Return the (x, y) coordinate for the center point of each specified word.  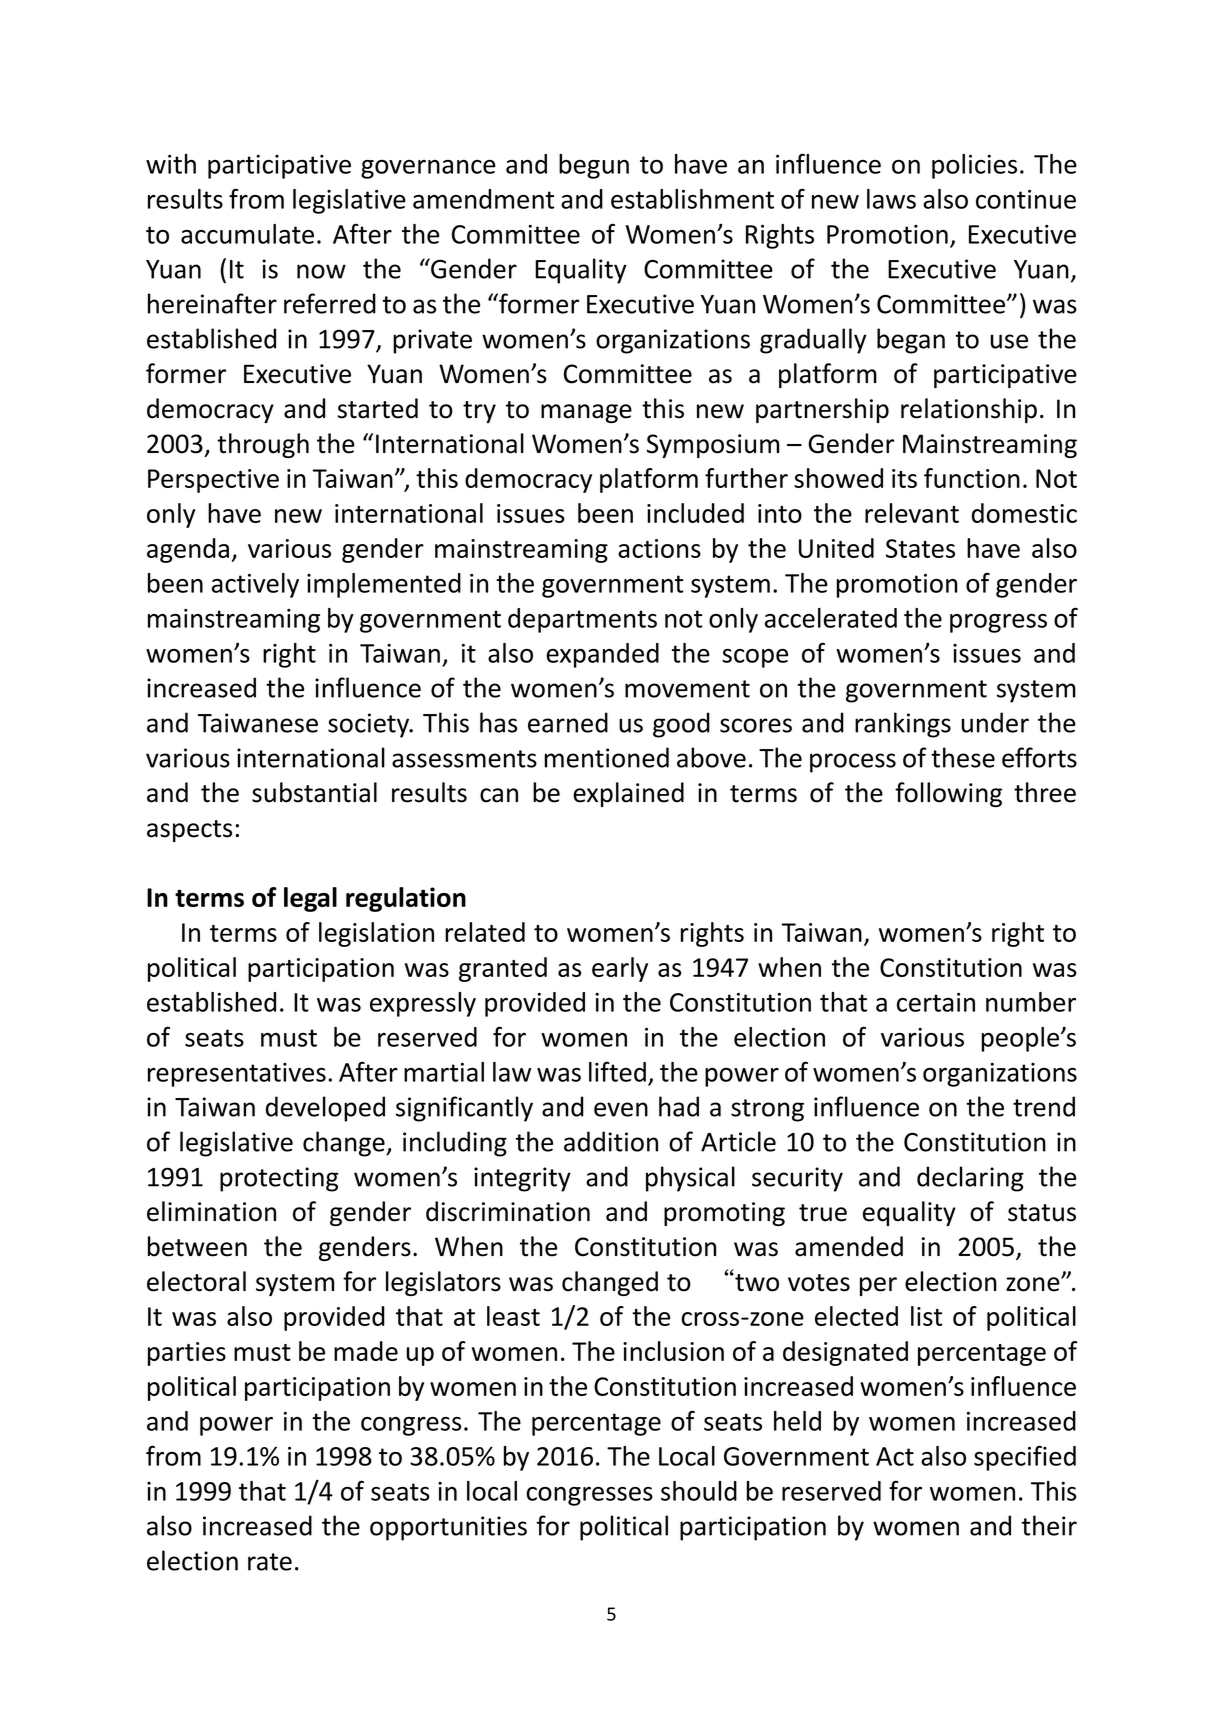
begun (594, 166)
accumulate (247, 234)
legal (310, 899)
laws (891, 199)
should (699, 1491)
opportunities (448, 1528)
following (948, 794)
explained (628, 794)
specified (1025, 1458)
